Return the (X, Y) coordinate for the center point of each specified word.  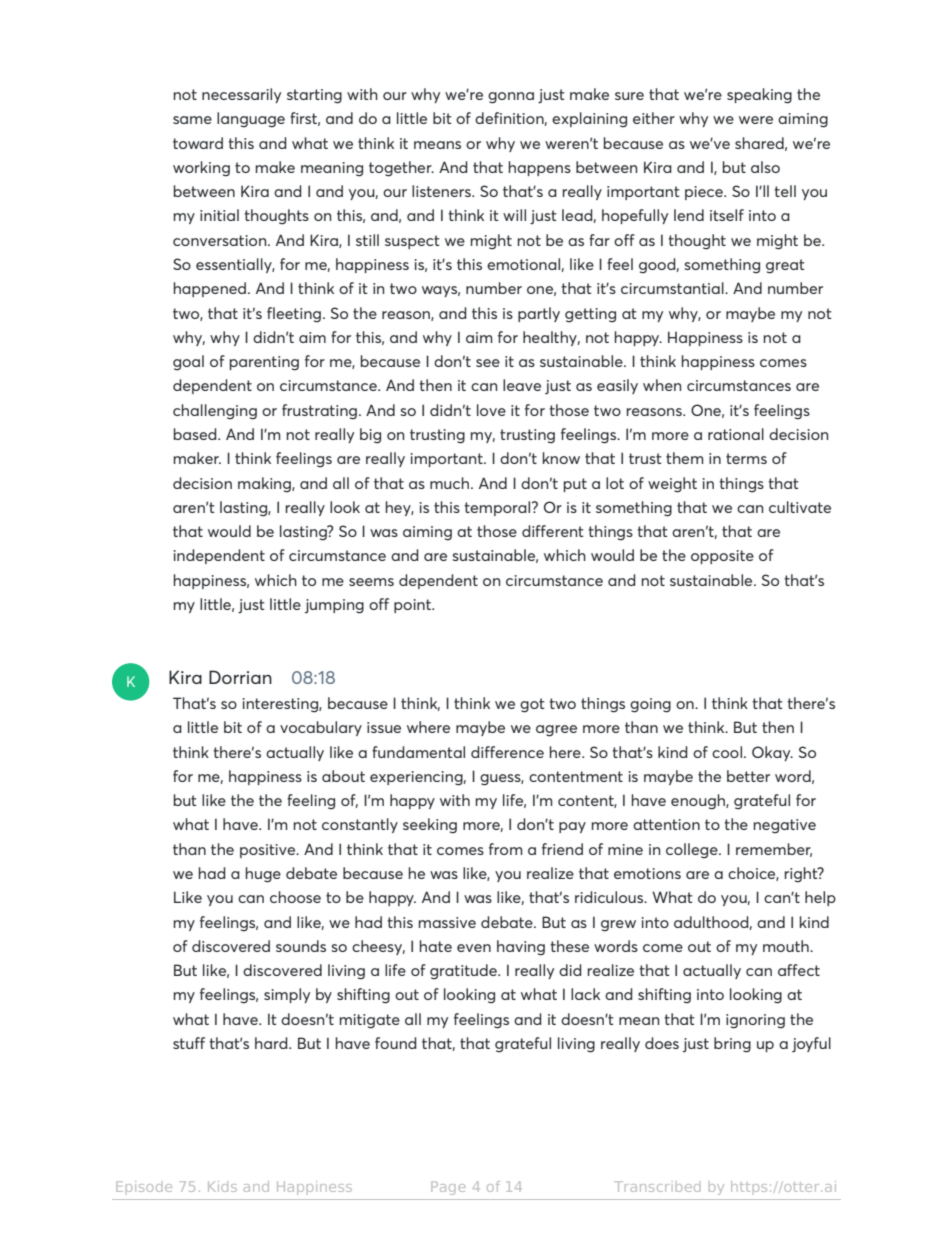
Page (448, 1188)
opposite (722, 557)
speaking (759, 96)
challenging (215, 412)
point (414, 606)
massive (447, 922)
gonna (511, 98)
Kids (222, 1186)
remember (774, 850)
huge (263, 875)
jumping (334, 606)
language (251, 120)
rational (736, 434)
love (491, 410)
